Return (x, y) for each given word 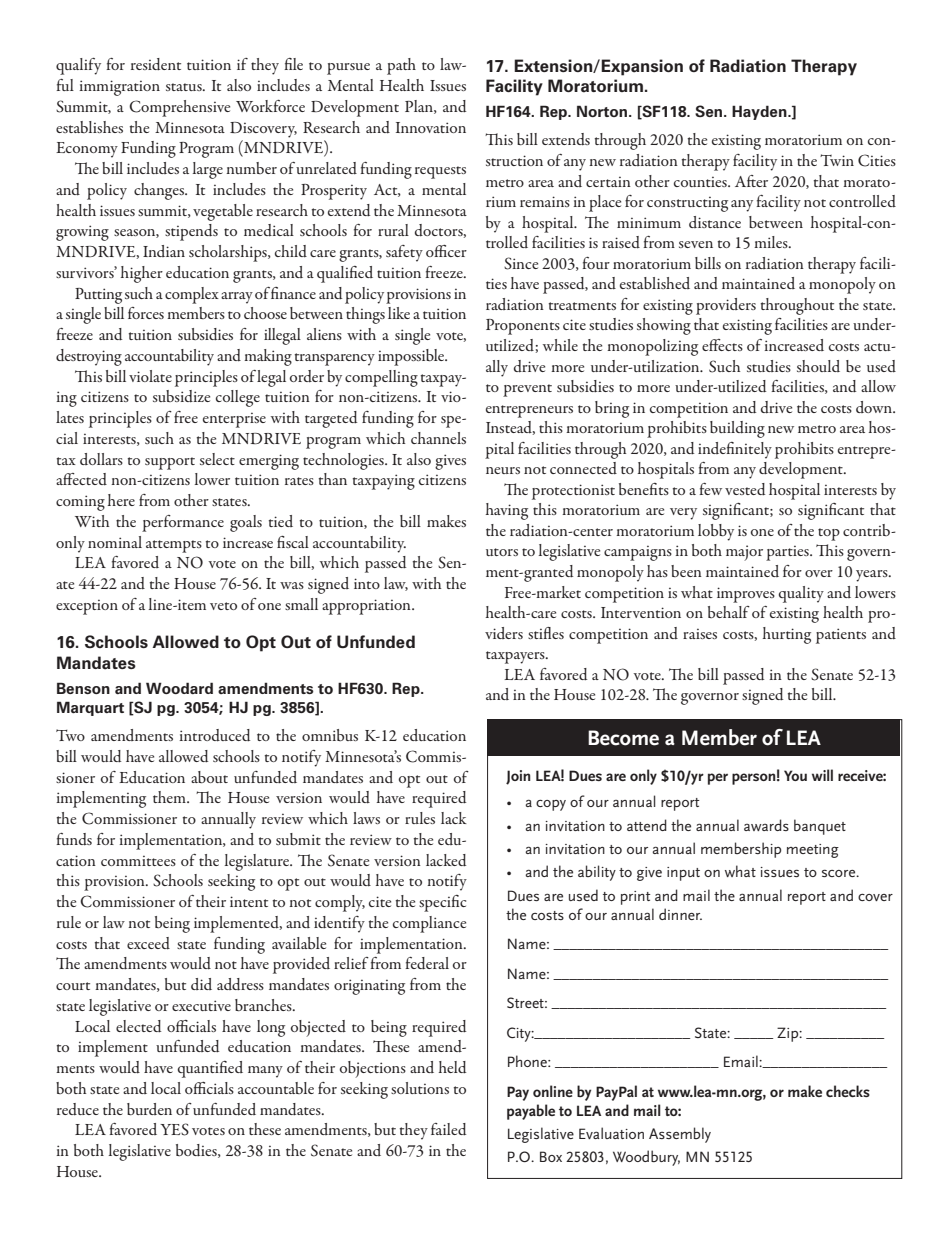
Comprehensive (179, 108)
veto (223, 606)
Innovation (431, 127)
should (818, 366)
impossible (412, 357)
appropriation (367, 607)
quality (801, 594)
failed (448, 1129)
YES (174, 1129)
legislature (258, 862)
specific (442, 903)
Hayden (760, 112)
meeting (813, 851)
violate (150, 376)
